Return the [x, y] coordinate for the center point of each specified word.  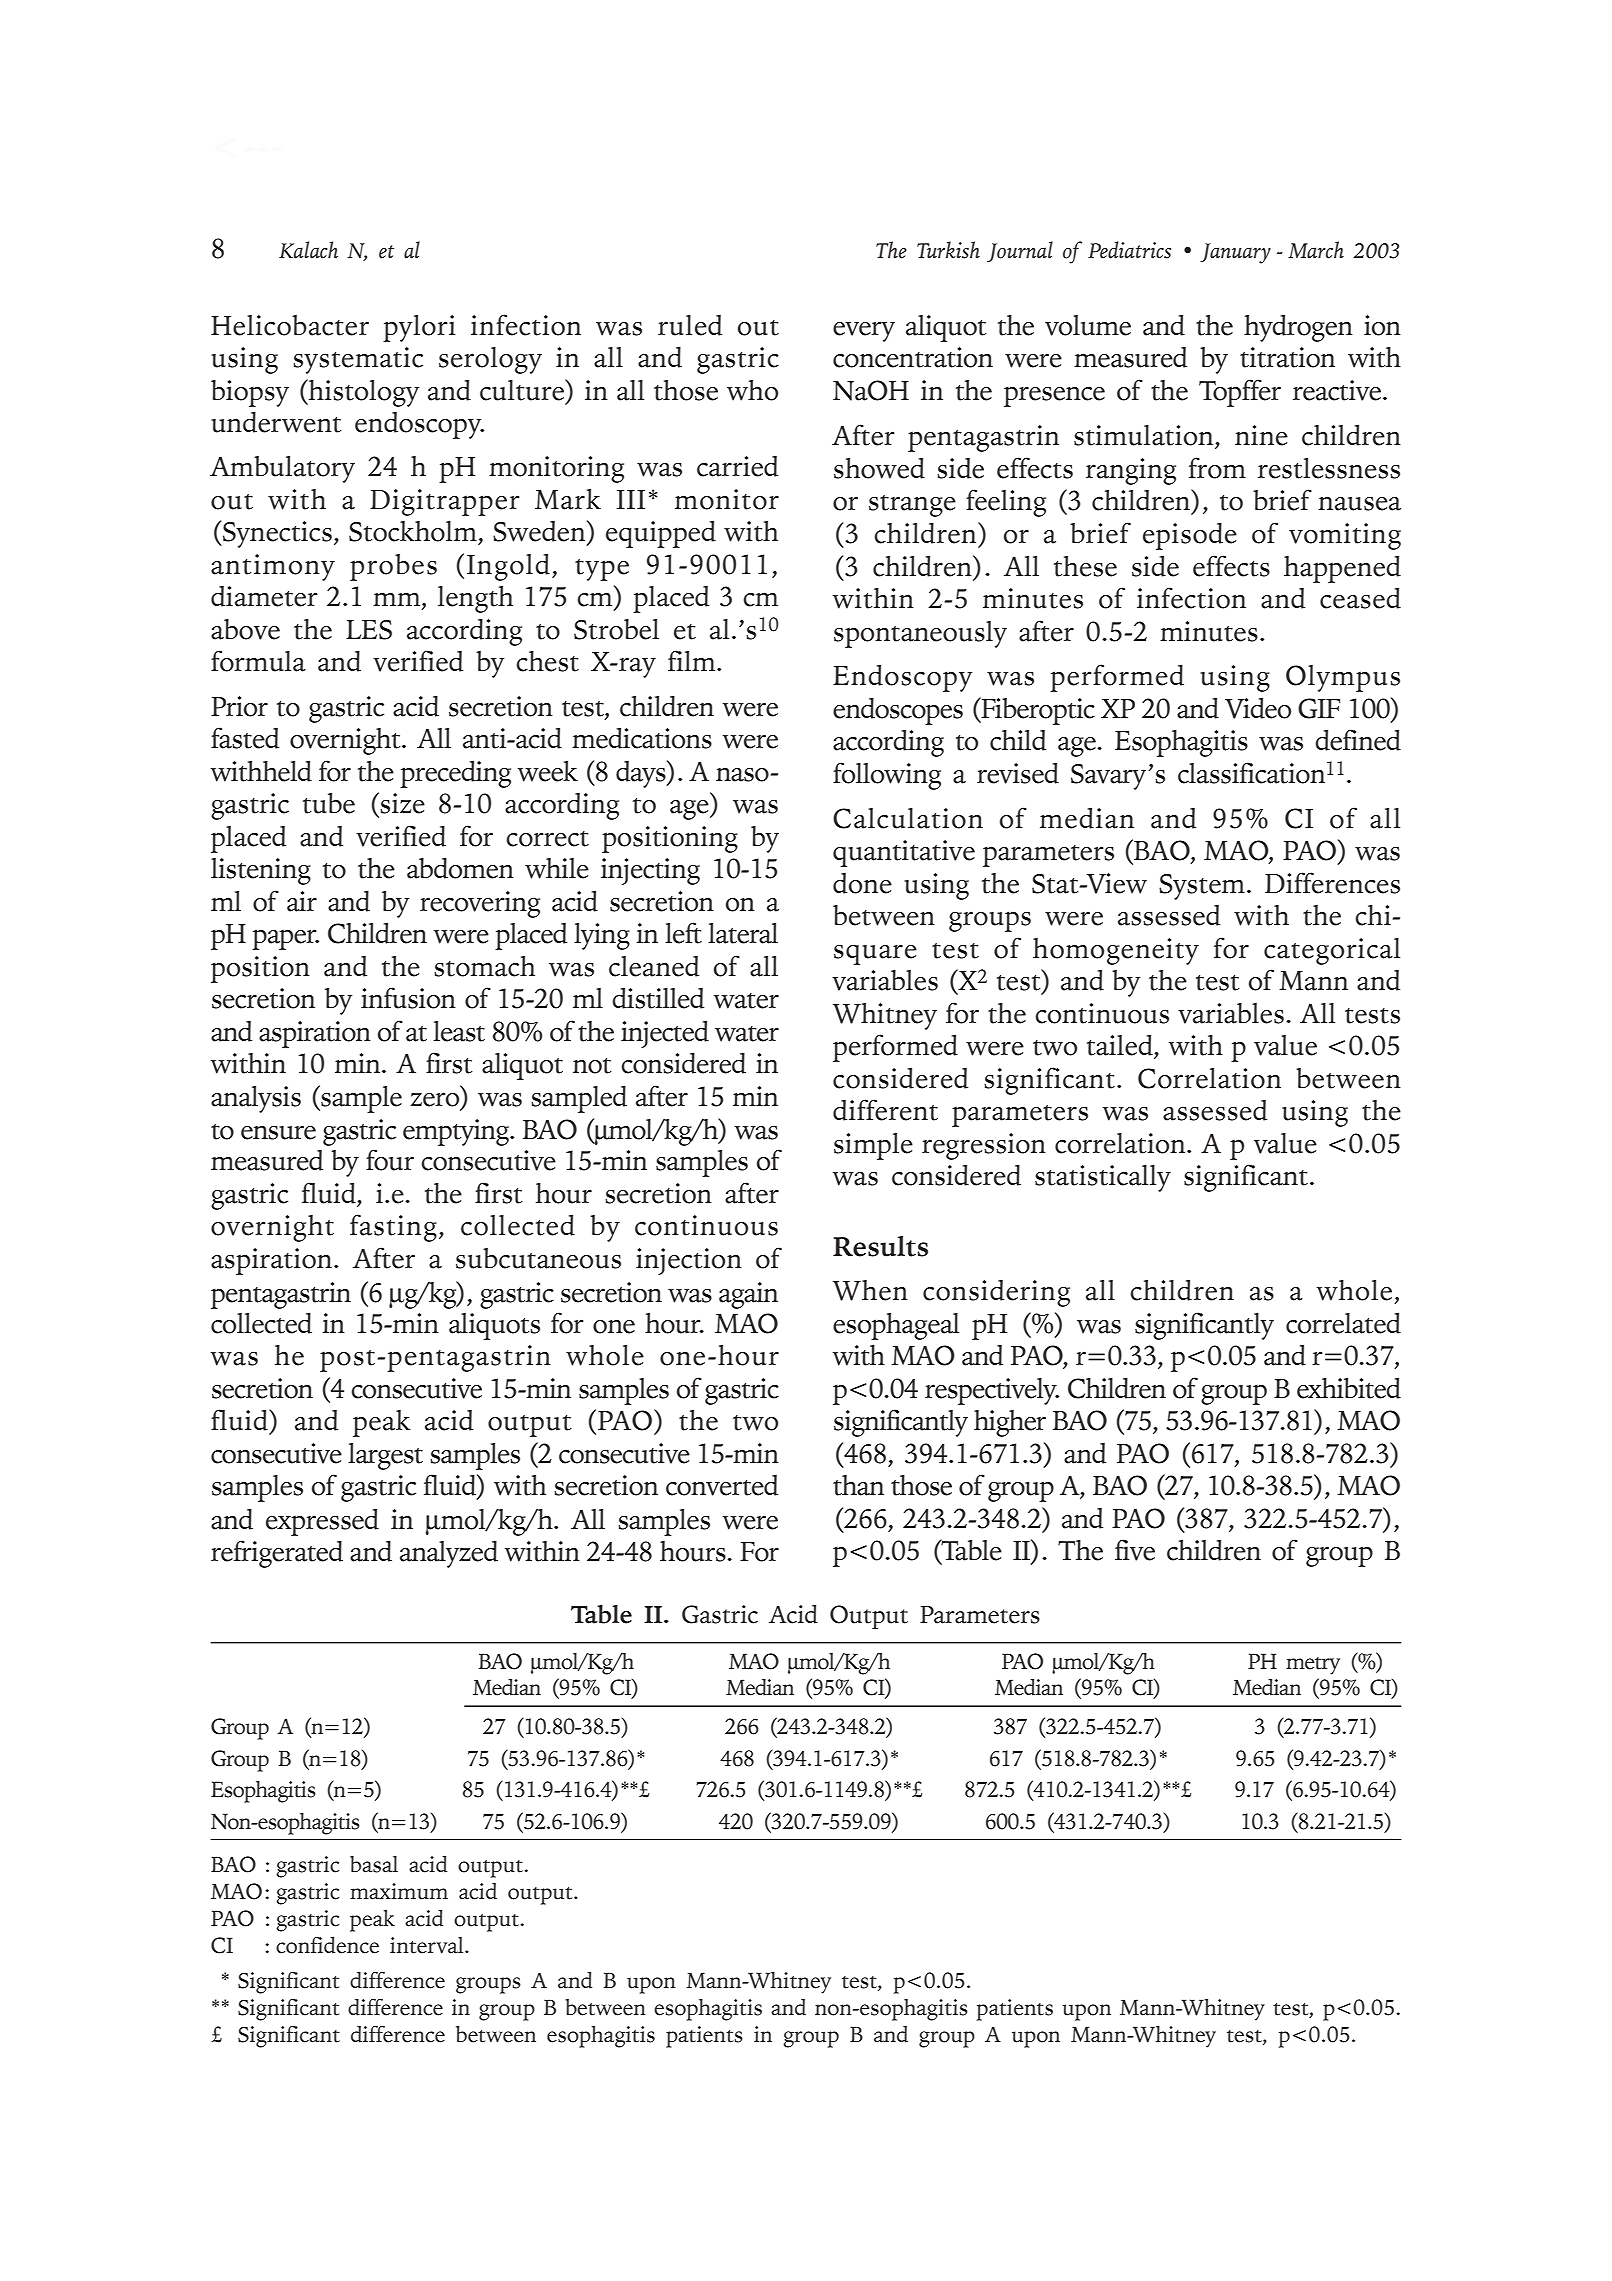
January [1235, 253]
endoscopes [898, 711]
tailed [1121, 1046]
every [864, 331]
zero [436, 1100]
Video [1258, 708]
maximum [399, 1891]
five [1135, 1550]
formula [258, 661]
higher [1010, 1423]
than [858, 1485]
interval [428, 1945]
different [885, 1110]
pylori [419, 328]
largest [385, 1456]
